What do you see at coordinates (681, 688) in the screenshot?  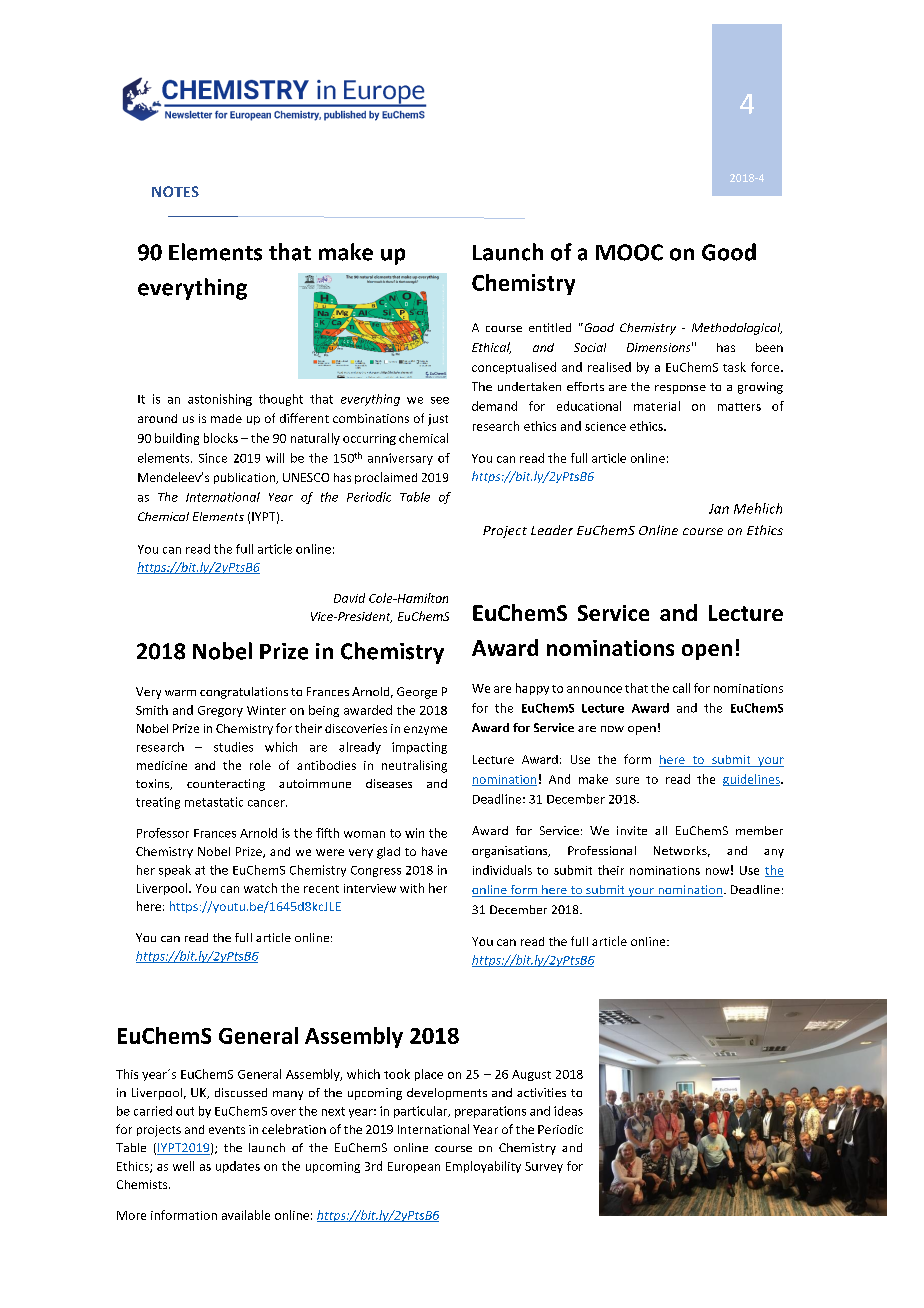 I see `call` at bounding box center [681, 688].
